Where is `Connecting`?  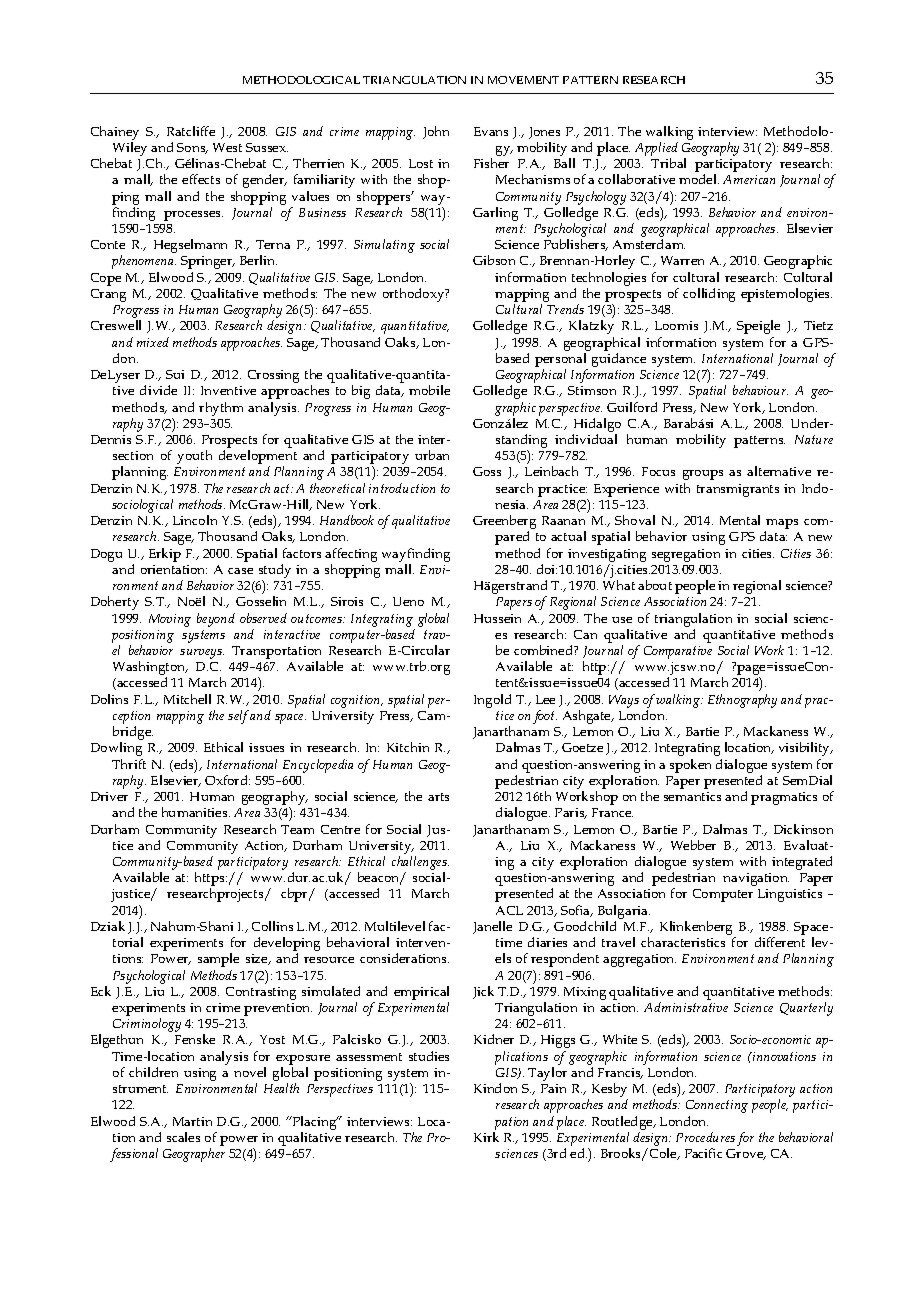 Connecting is located at coordinates (717, 1106).
